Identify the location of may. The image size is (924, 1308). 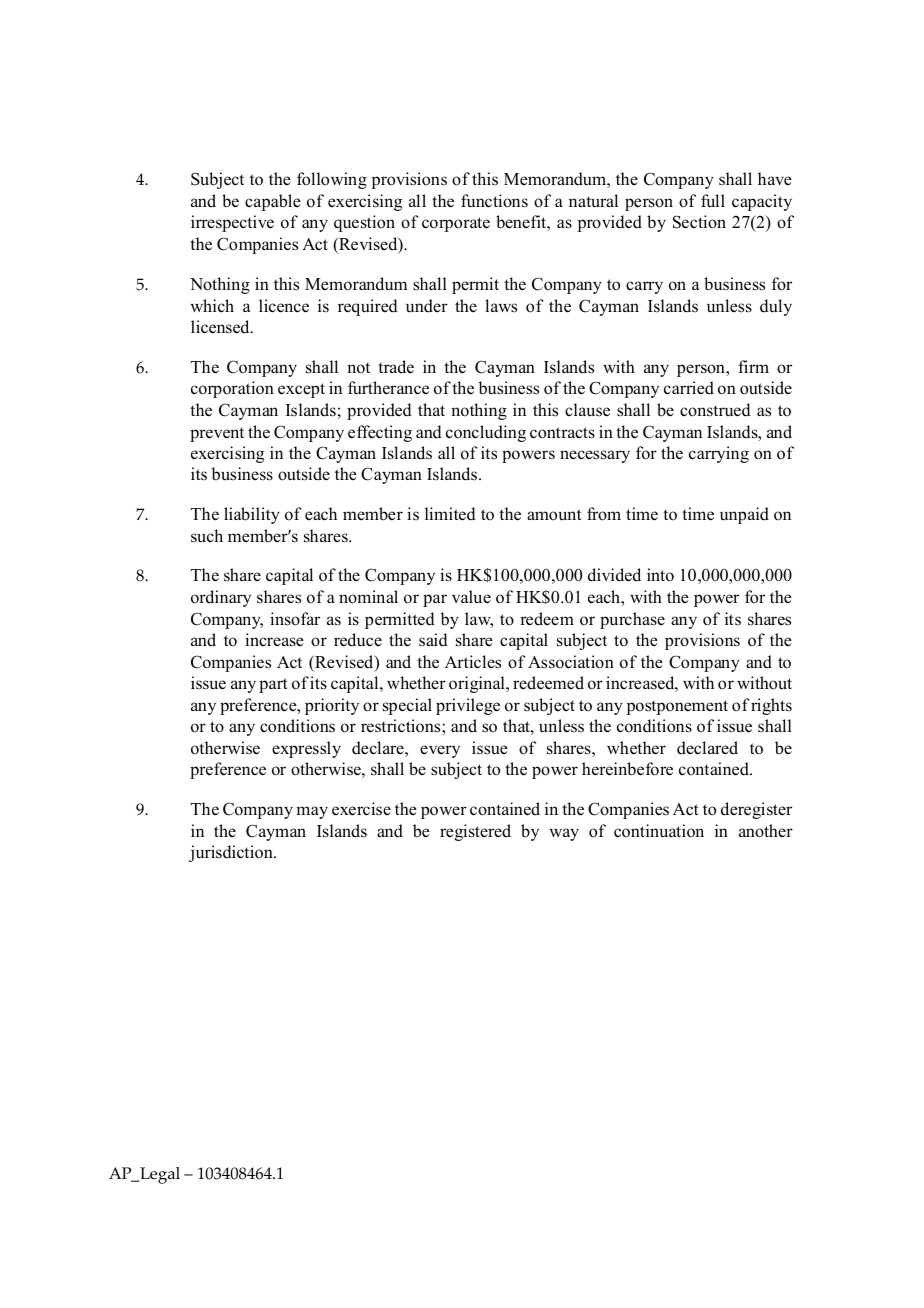
(312, 812).
